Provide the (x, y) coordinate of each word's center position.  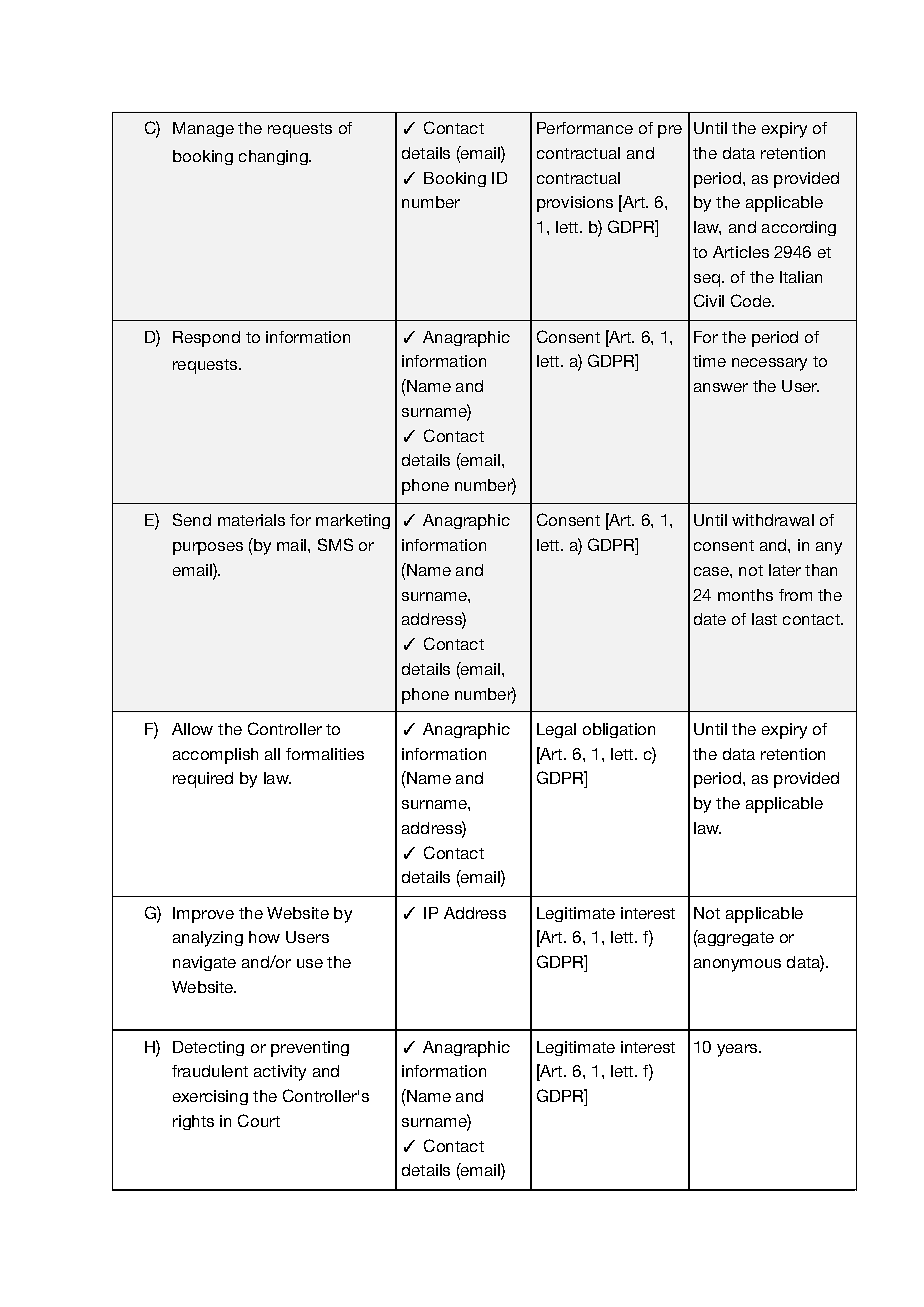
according (799, 228)
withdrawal (773, 520)
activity (280, 1073)
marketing (353, 521)
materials (251, 520)
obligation (619, 730)
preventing (310, 1049)
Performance (585, 128)
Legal (556, 730)
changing (274, 157)
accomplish (215, 756)
